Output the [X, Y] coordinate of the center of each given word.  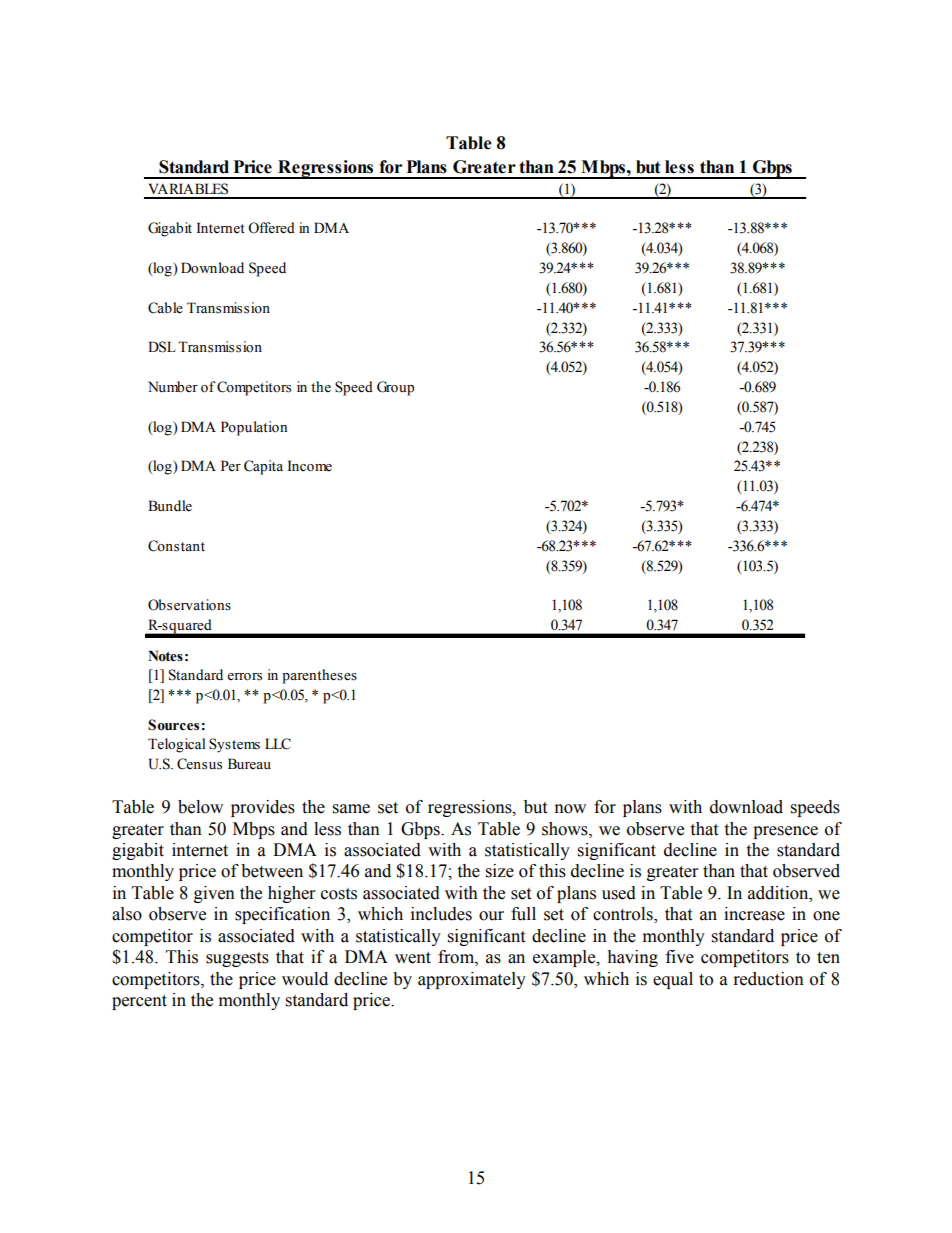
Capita [263, 467]
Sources [173, 725]
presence [785, 832]
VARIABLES [188, 189]
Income [310, 466]
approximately [472, 980]
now [570, 809]
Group [395, 388]
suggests [237, 959]
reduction [769, 979]
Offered [271, 228]
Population [254, 428]
